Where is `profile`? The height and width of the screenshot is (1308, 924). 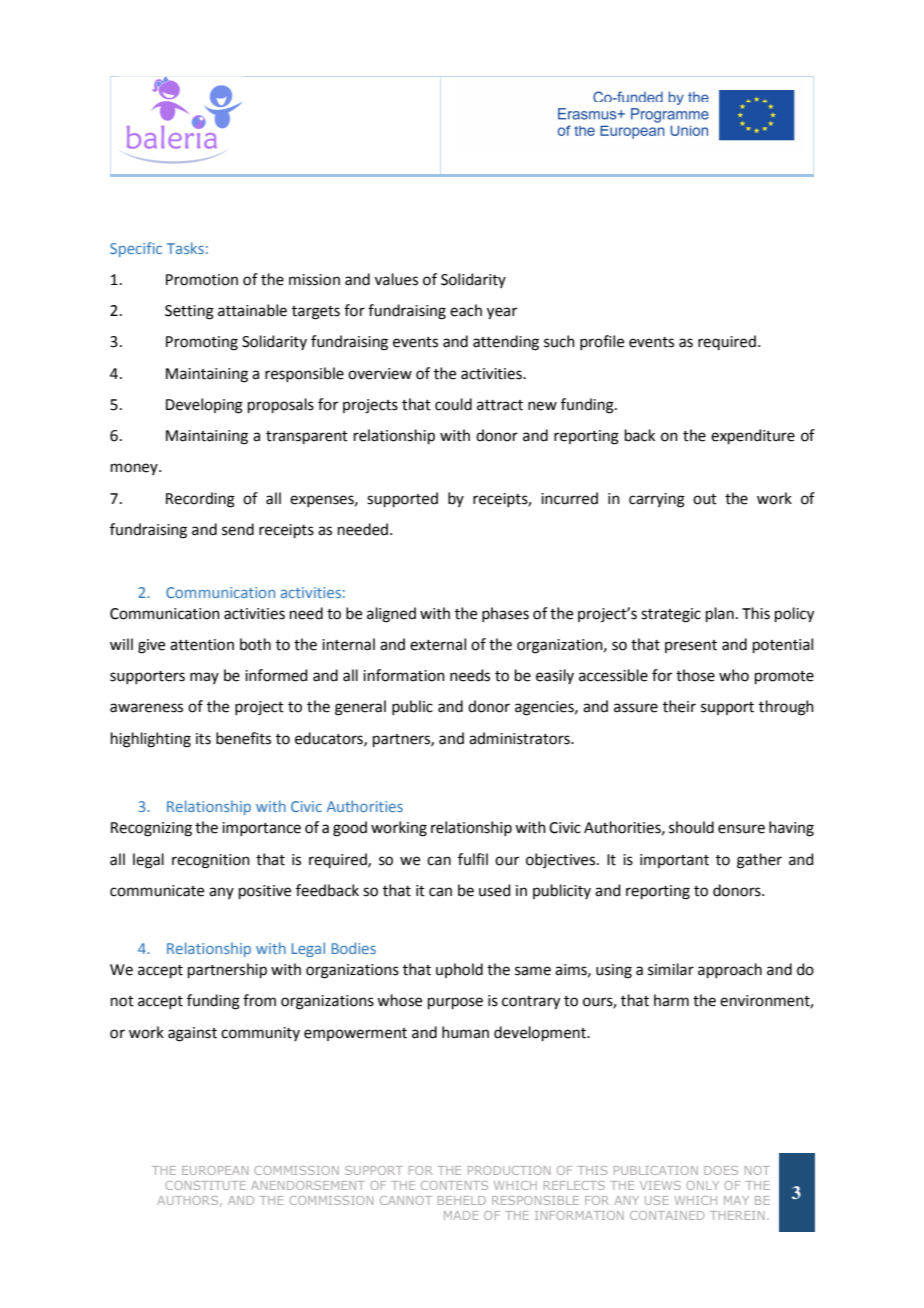
profile is located at coordinates (602, 342).
